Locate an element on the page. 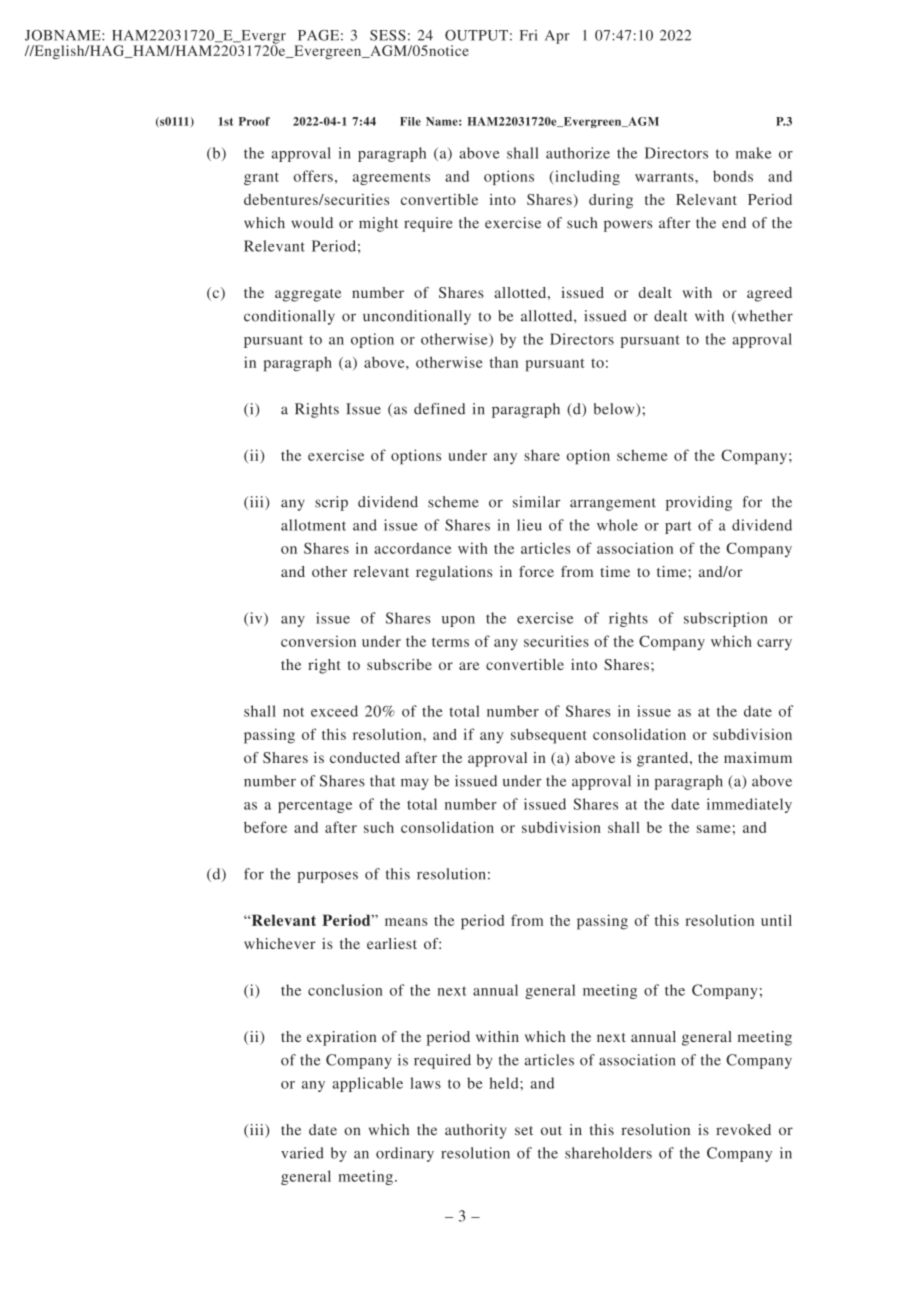  Fri is located at coordinates (529, 35).
